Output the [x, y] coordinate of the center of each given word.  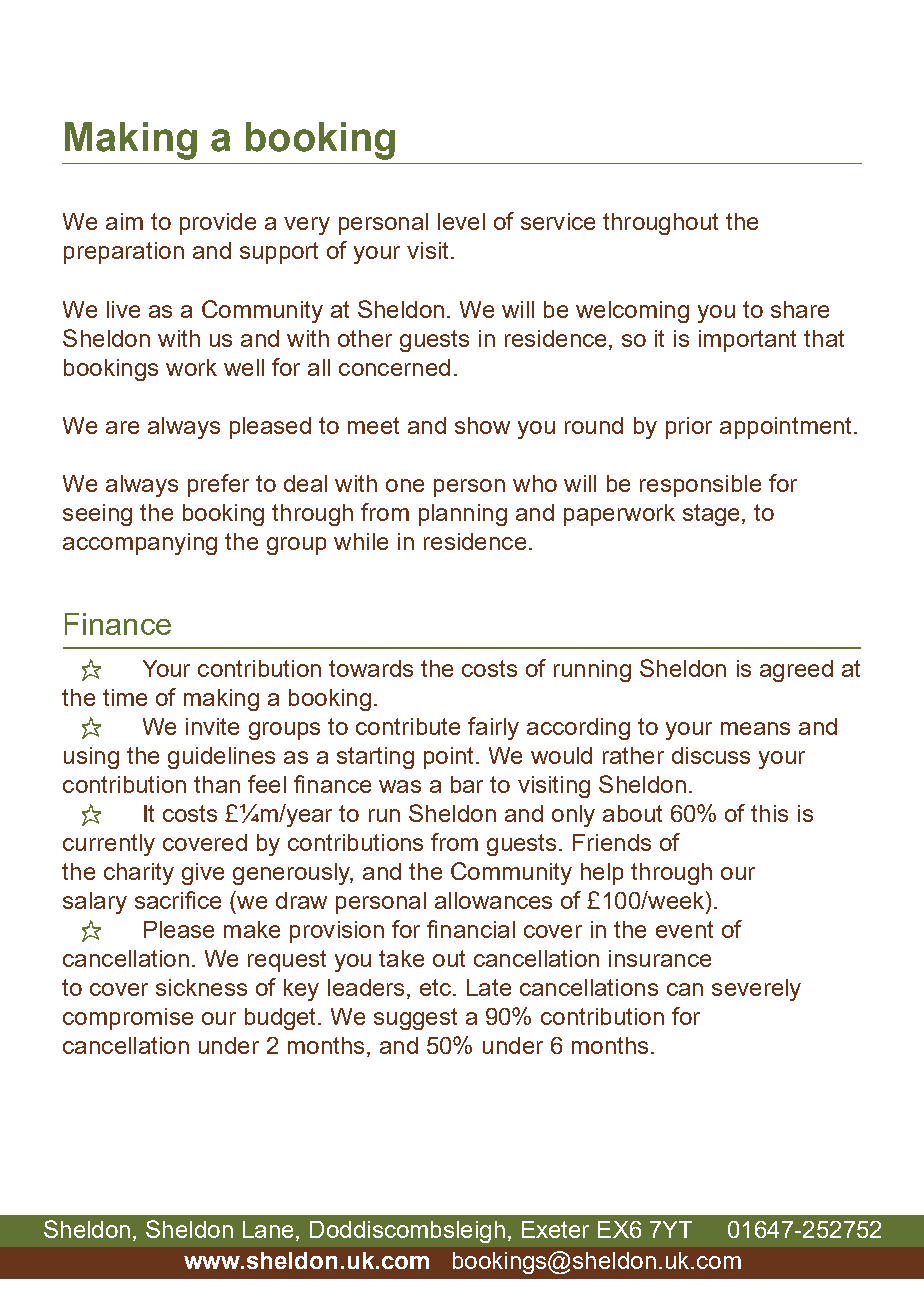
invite [212, 726]
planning [463, 515]
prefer [218, 485]
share [800, 309]
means [755, 728]
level [461, 221]
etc [437, 987]
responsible [700, 486]
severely [756, 990]
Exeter [555, 1229]
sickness [201, 987]
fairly [493, 728]
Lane [268, 1229]
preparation [124, 253]
